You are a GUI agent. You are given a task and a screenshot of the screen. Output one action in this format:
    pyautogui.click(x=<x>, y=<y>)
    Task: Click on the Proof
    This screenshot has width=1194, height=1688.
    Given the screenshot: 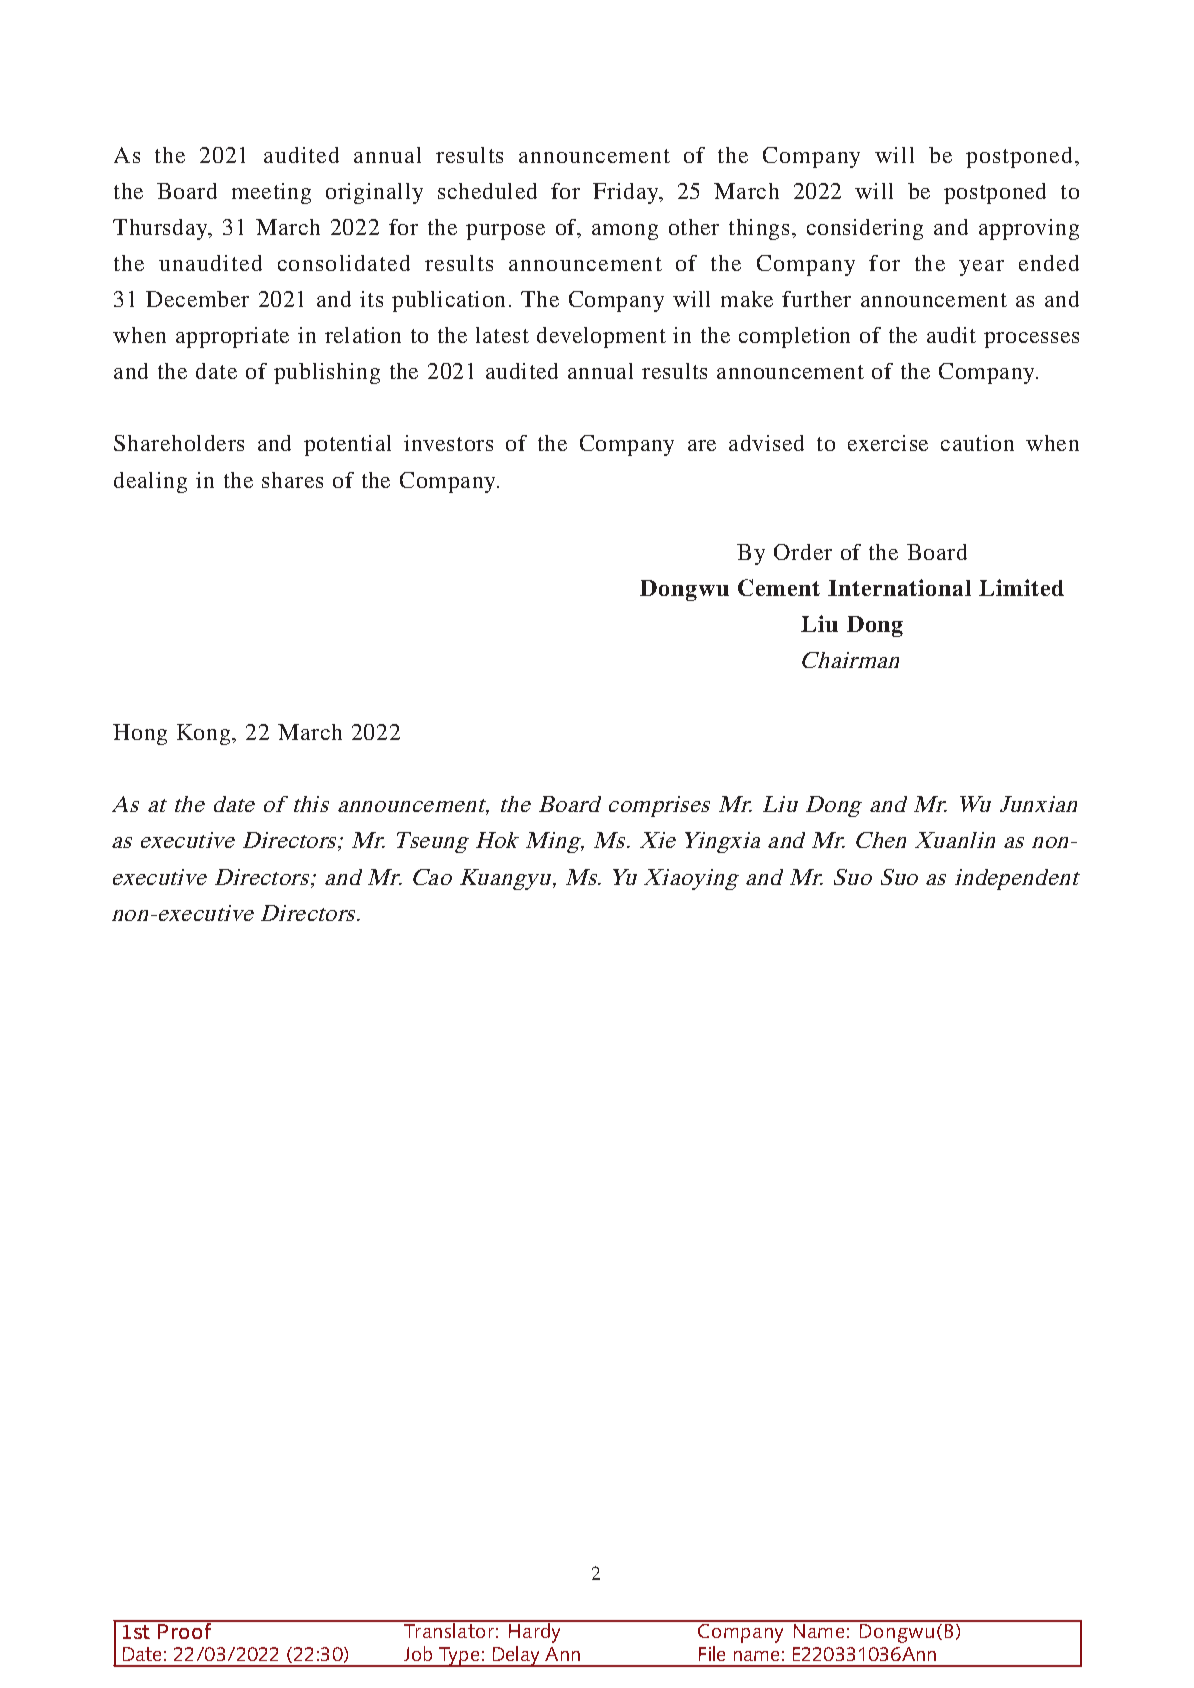 What is the action you would take?
    pyautogui.click(x=185, y=1629)
